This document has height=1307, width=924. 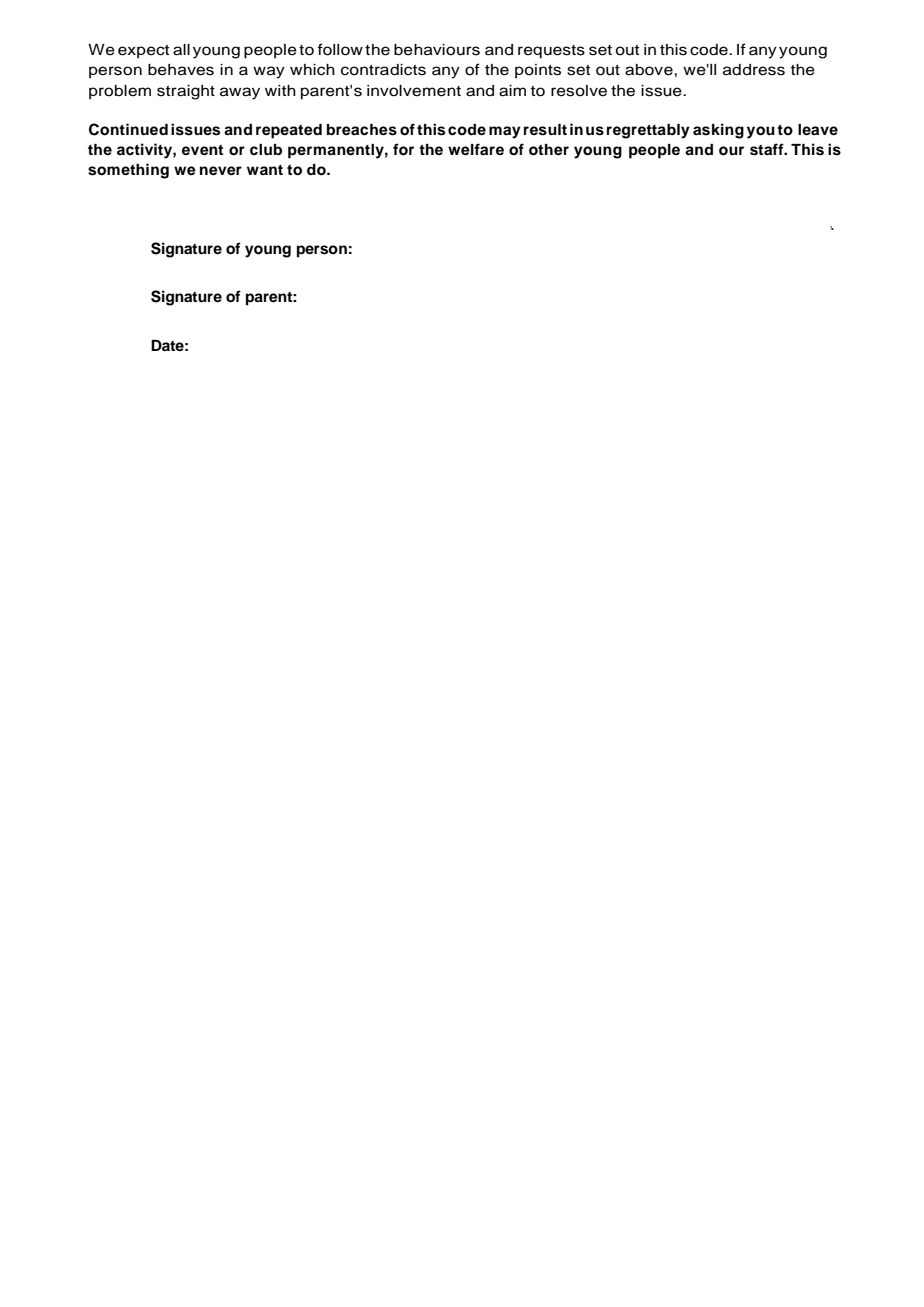 What do you see at coordinates (437, 50) in the document?
I see `behaviours` at bounding box center [437, 50].
